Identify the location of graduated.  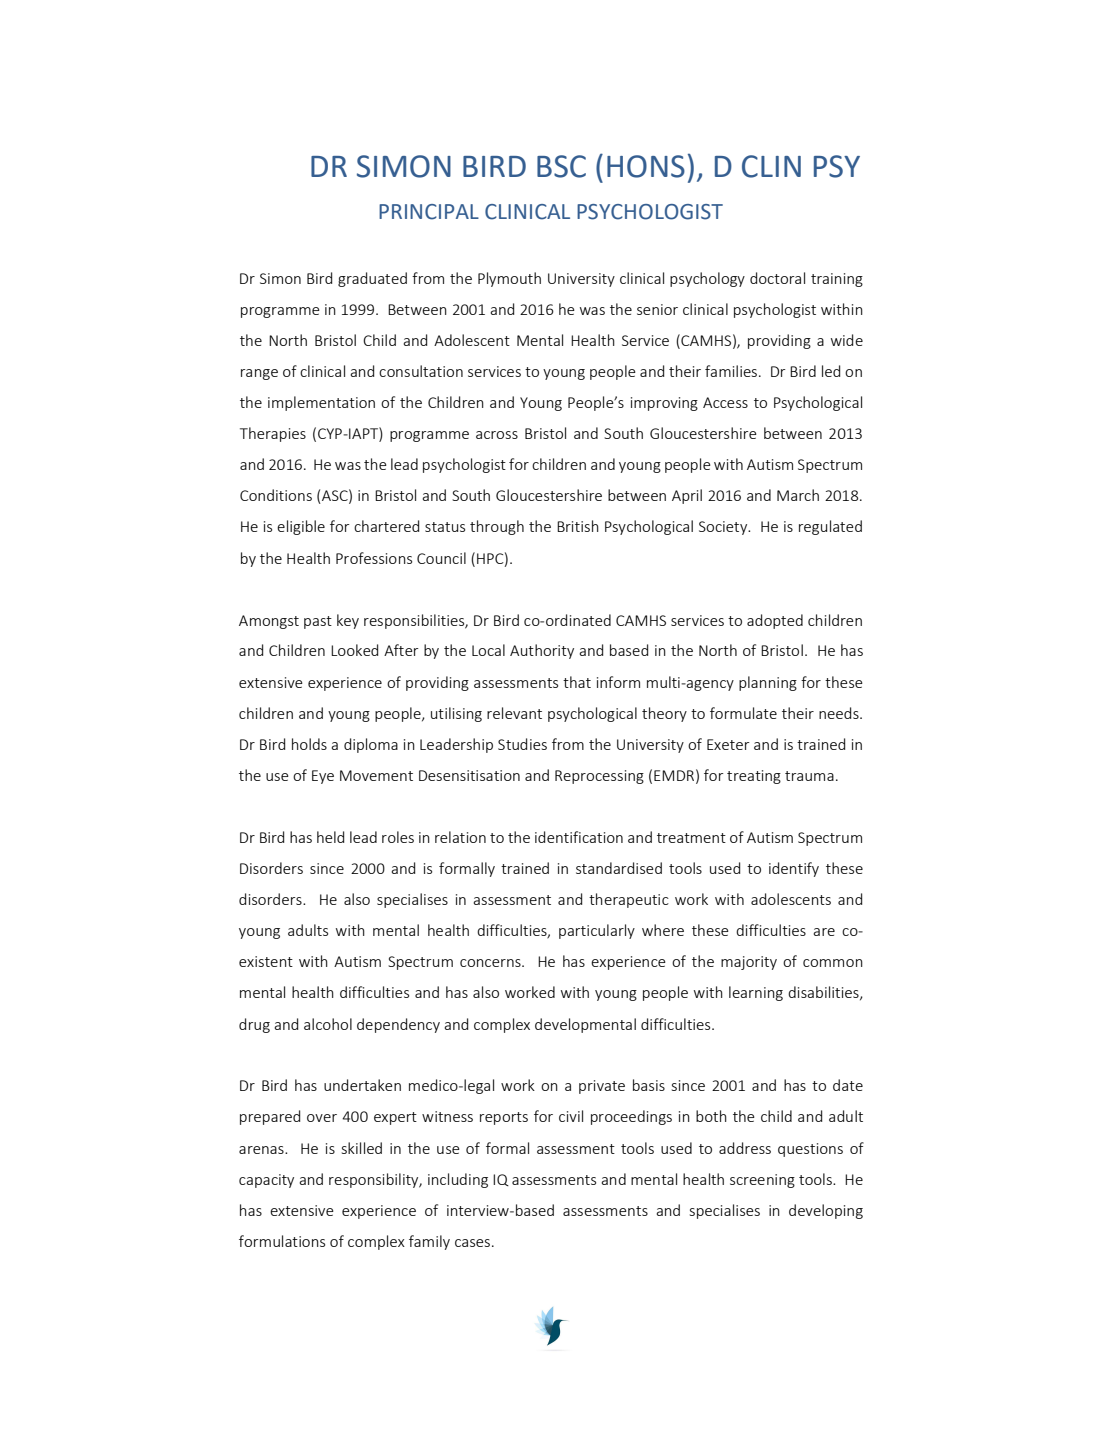
(372, 279).
